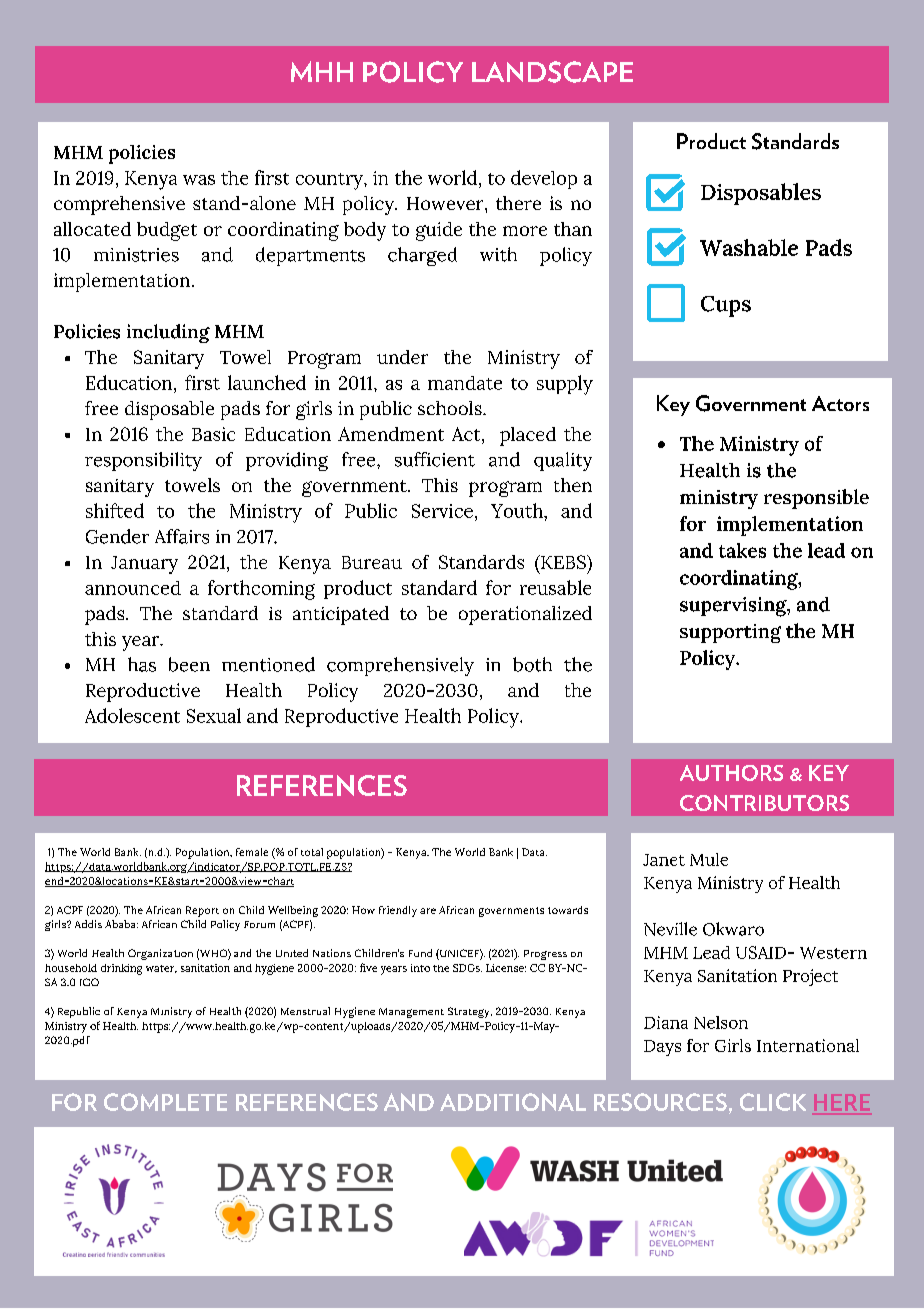 Image resolution: width=924 pixels, height=1309 pixels. I want to click on COMPLETE, so click(165, 1102).
